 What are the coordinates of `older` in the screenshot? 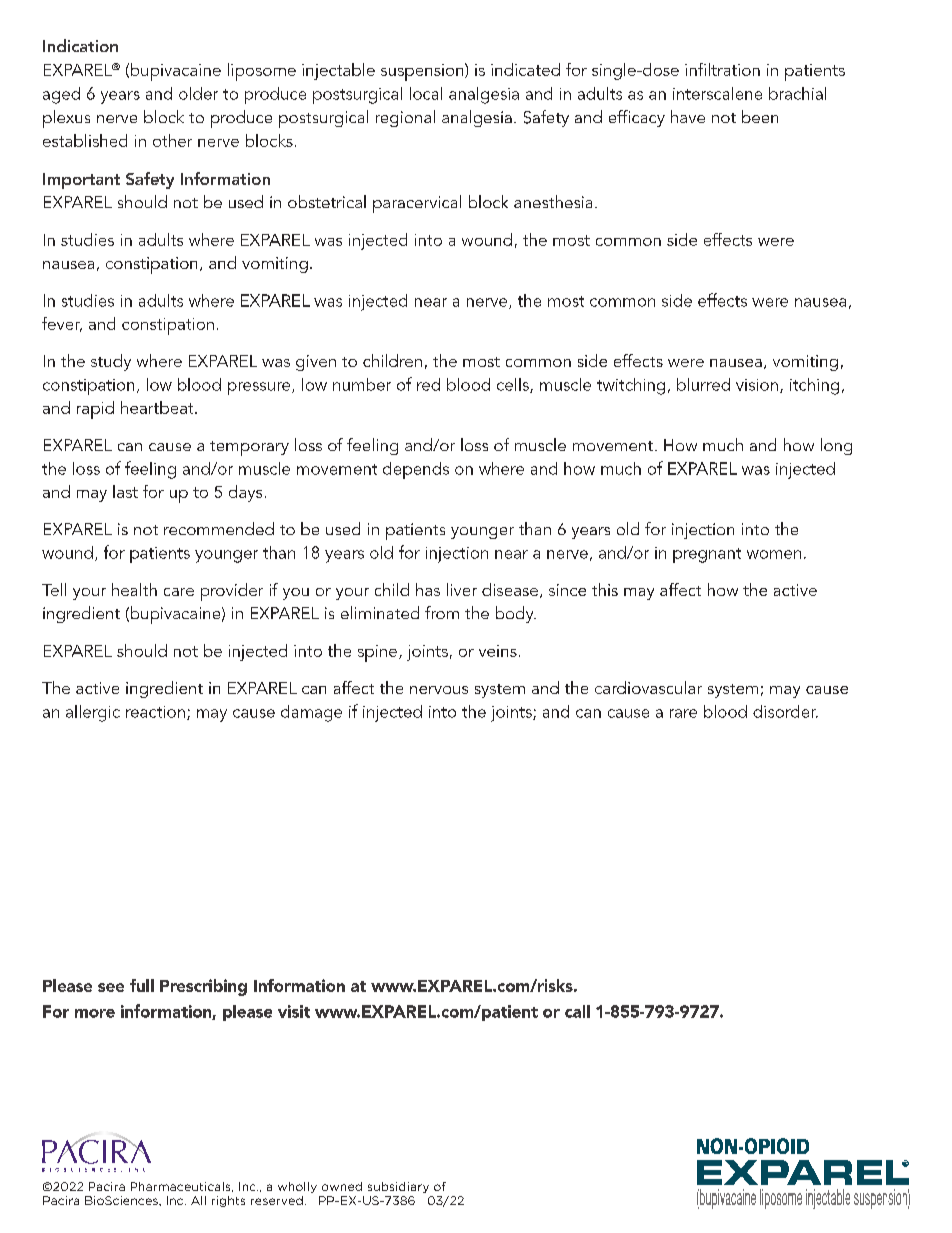 It's located at (198, 93).
